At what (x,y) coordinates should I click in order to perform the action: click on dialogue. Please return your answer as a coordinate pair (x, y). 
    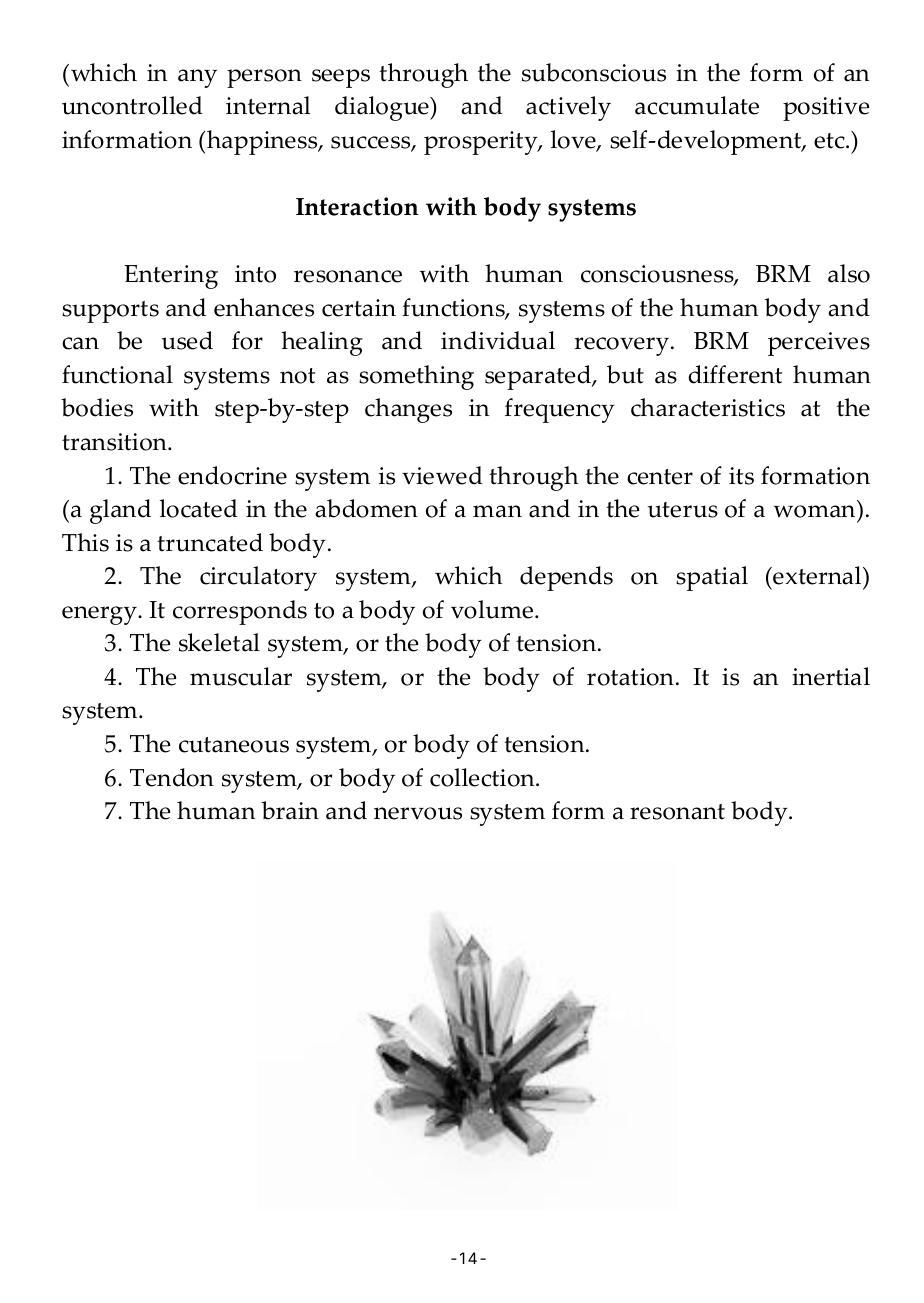
    Looking at the image, I should click on (383, 108).
